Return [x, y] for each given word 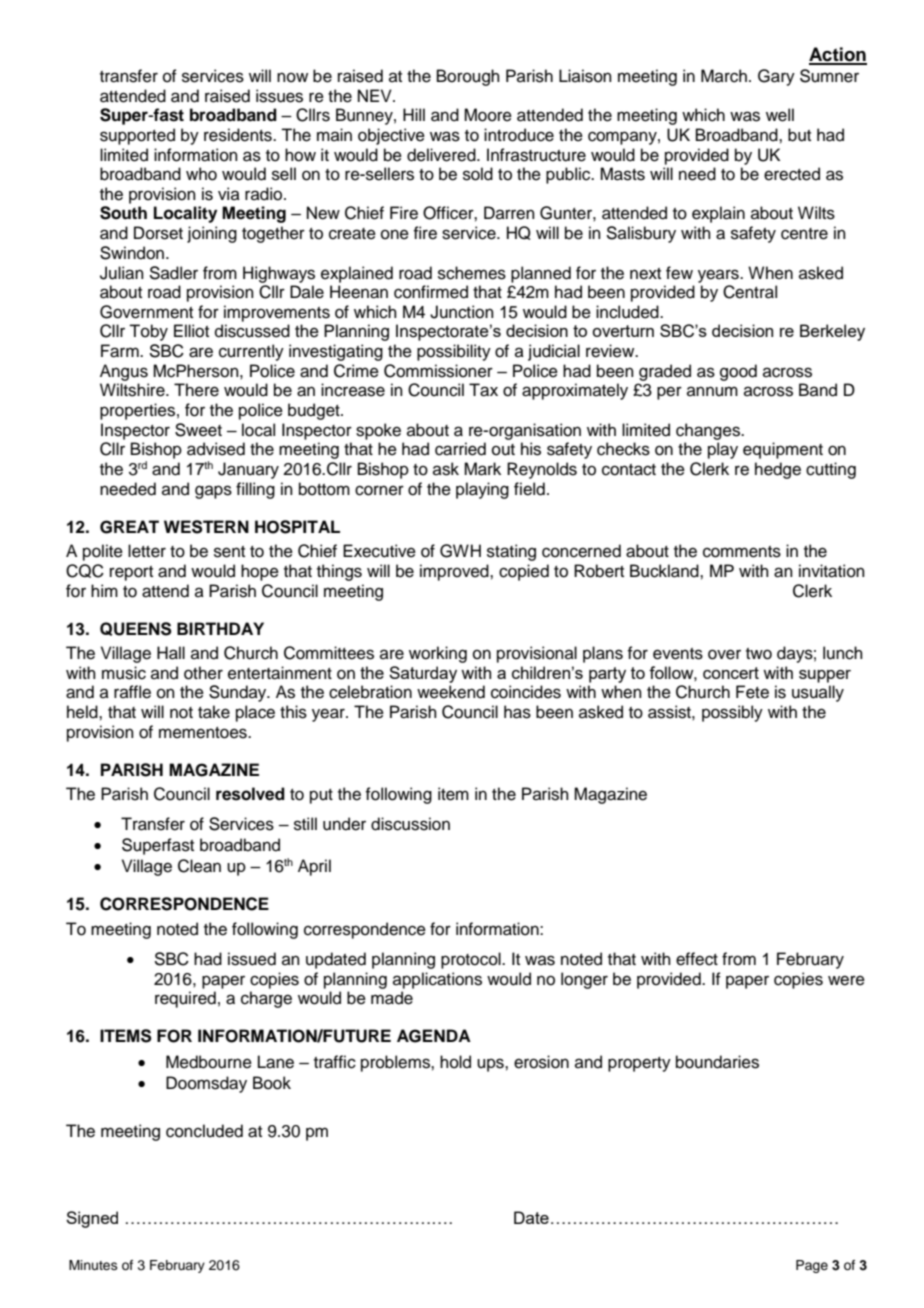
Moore [488, 115]
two [759, 654]
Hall [171, 653]
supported [137, 136]
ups [491, 1065]
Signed [92, 1219]
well [780, 115]
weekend [451, 692]
